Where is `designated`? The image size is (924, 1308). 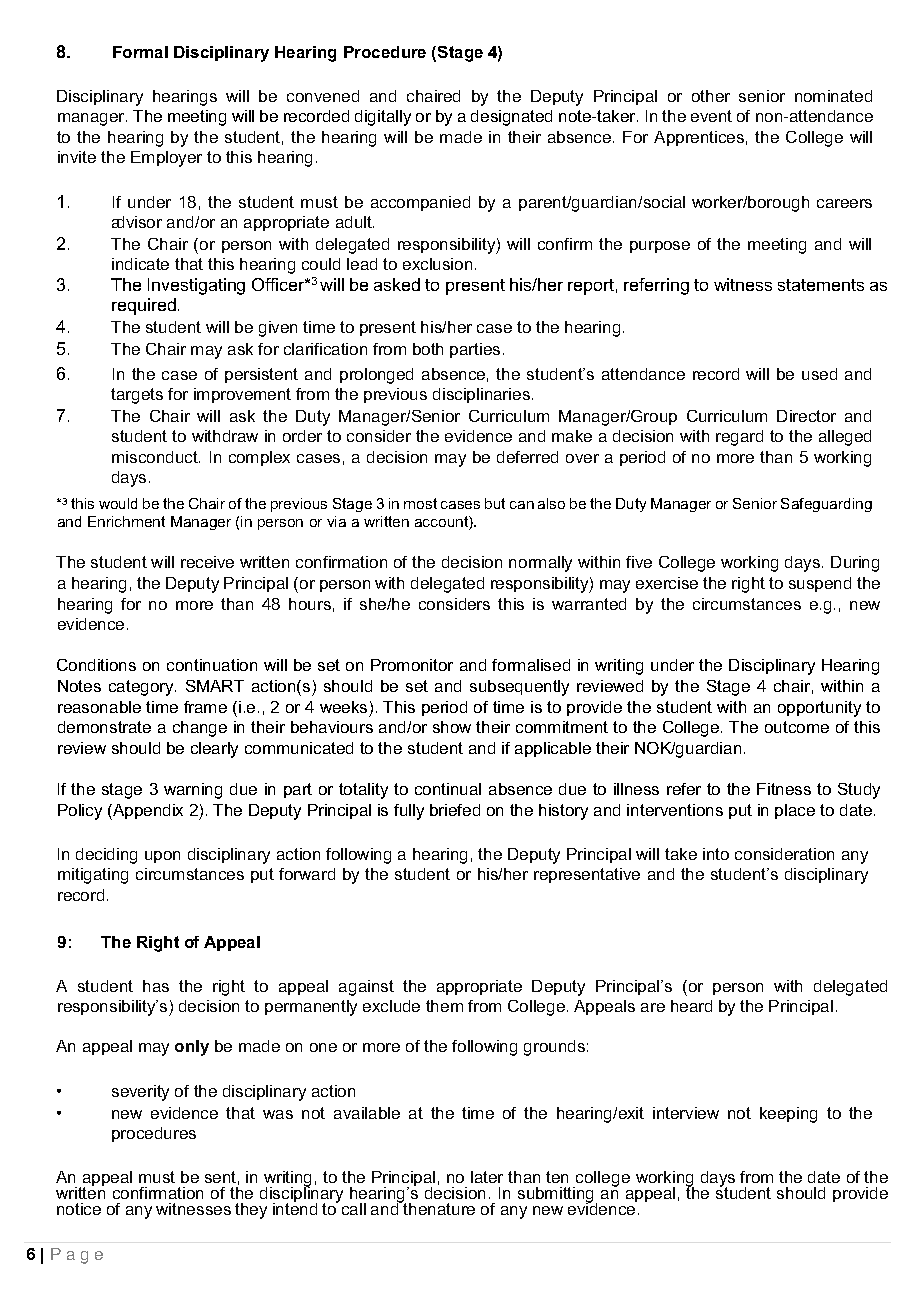
designated is located at coordinates (511, 118).
